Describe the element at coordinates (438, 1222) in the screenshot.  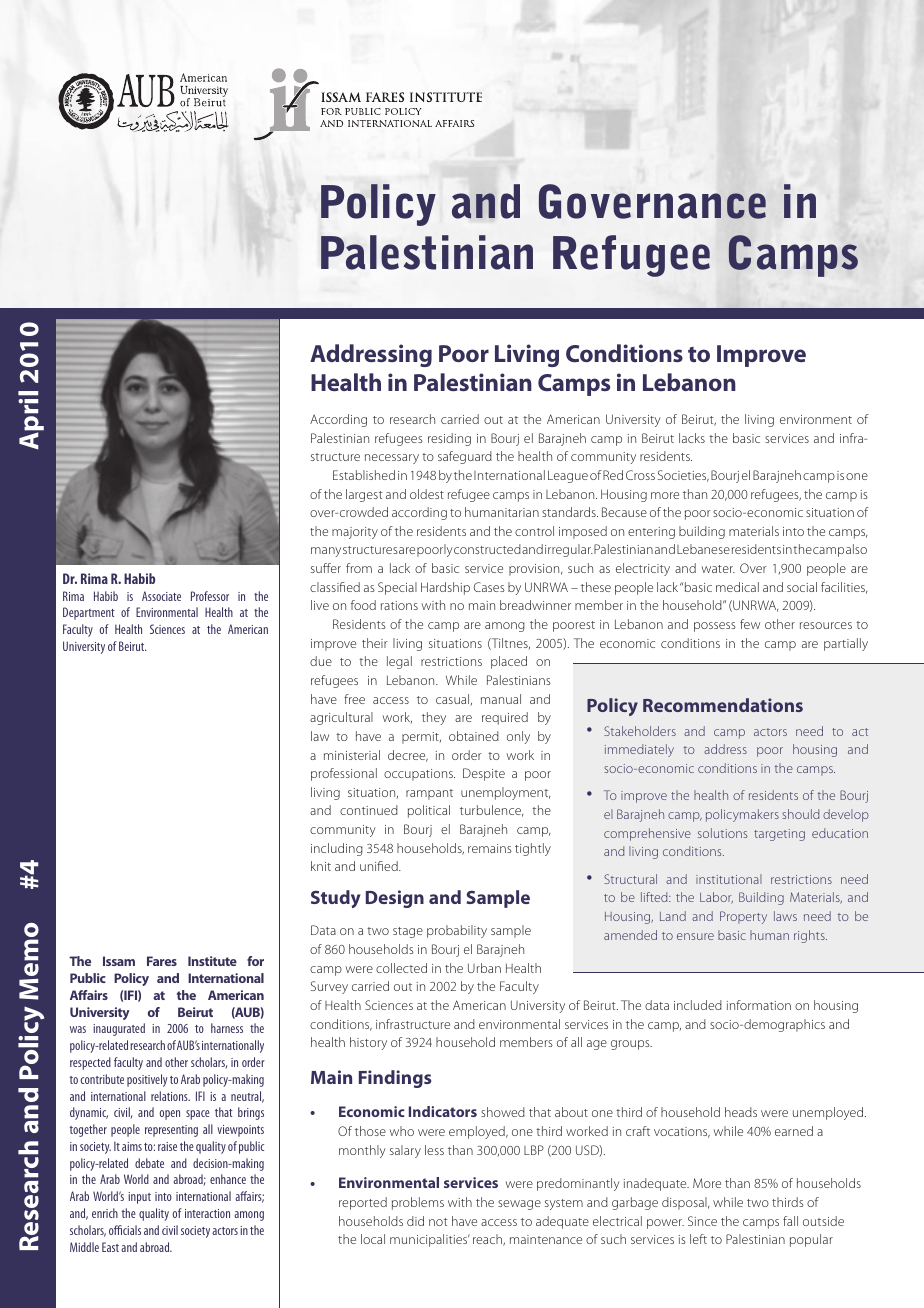
I see `not` at that location.
